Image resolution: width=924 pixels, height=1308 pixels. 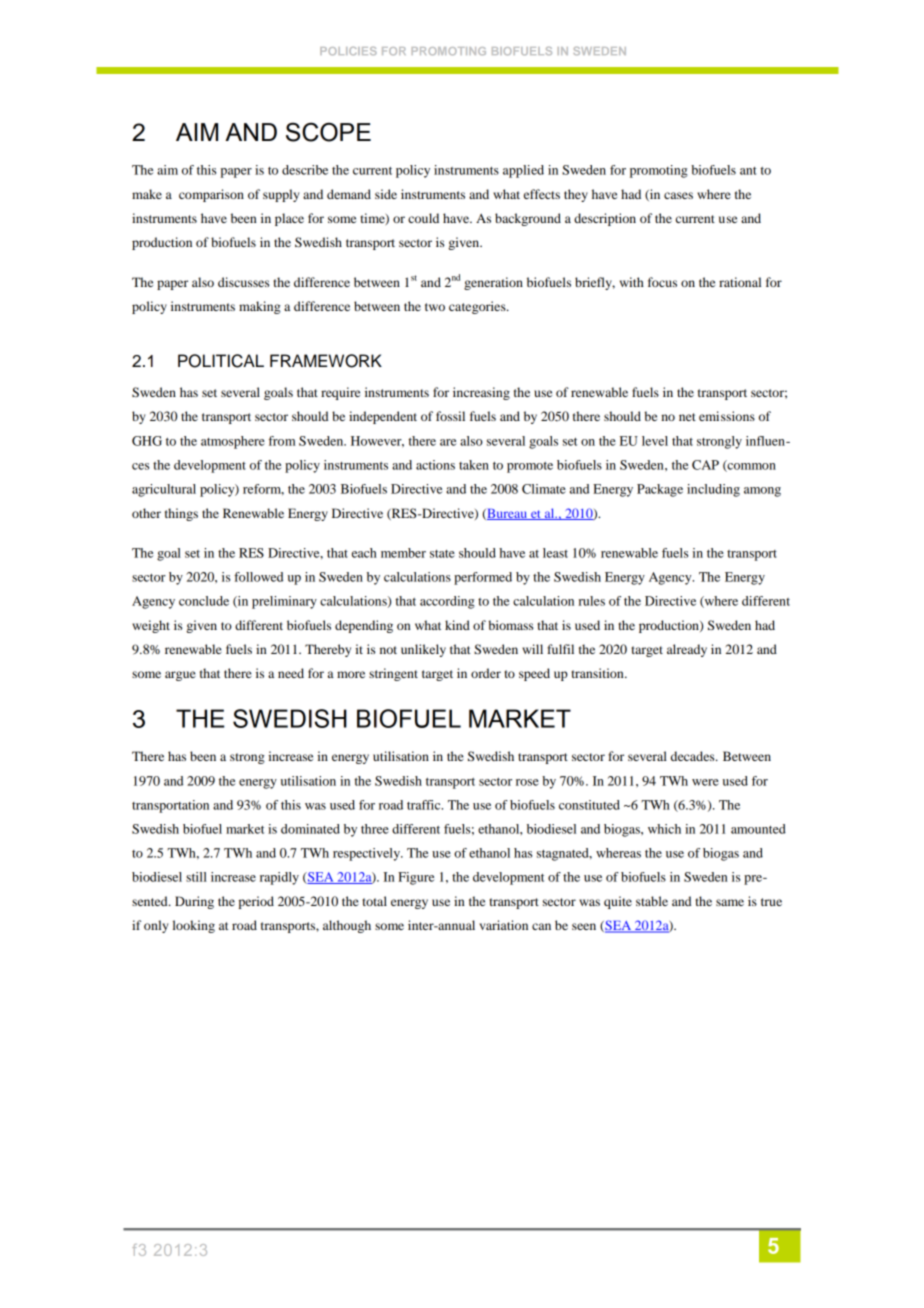 I want to click on including, so click(x=713, y=490).
